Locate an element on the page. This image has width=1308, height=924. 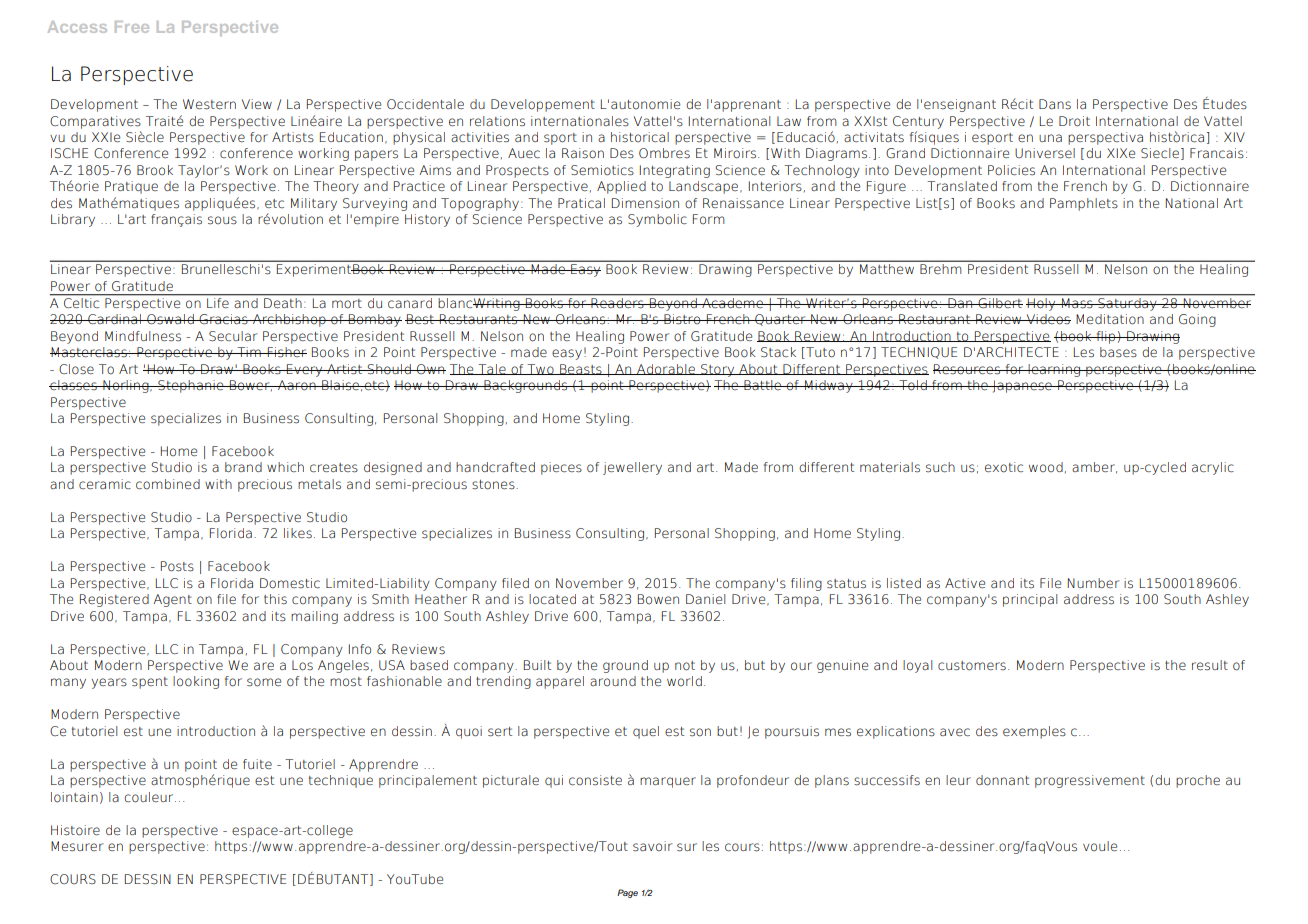
Law is located at coordinates (789, 121).
